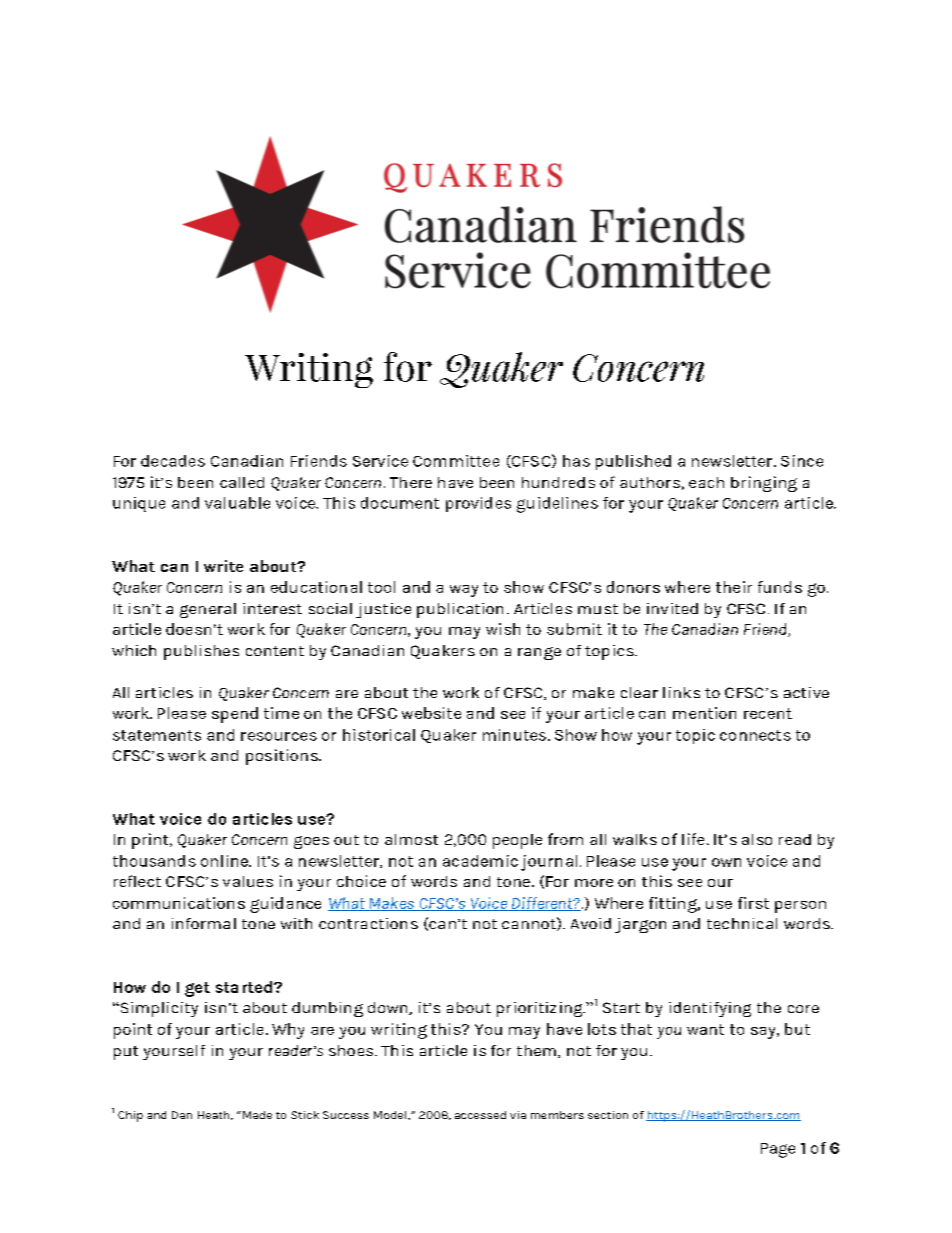 This image has height=1233, width=952. What do you see at coordinates (257, 1115) in the image?
I see `Made` at bounding box center [257, 1115].
